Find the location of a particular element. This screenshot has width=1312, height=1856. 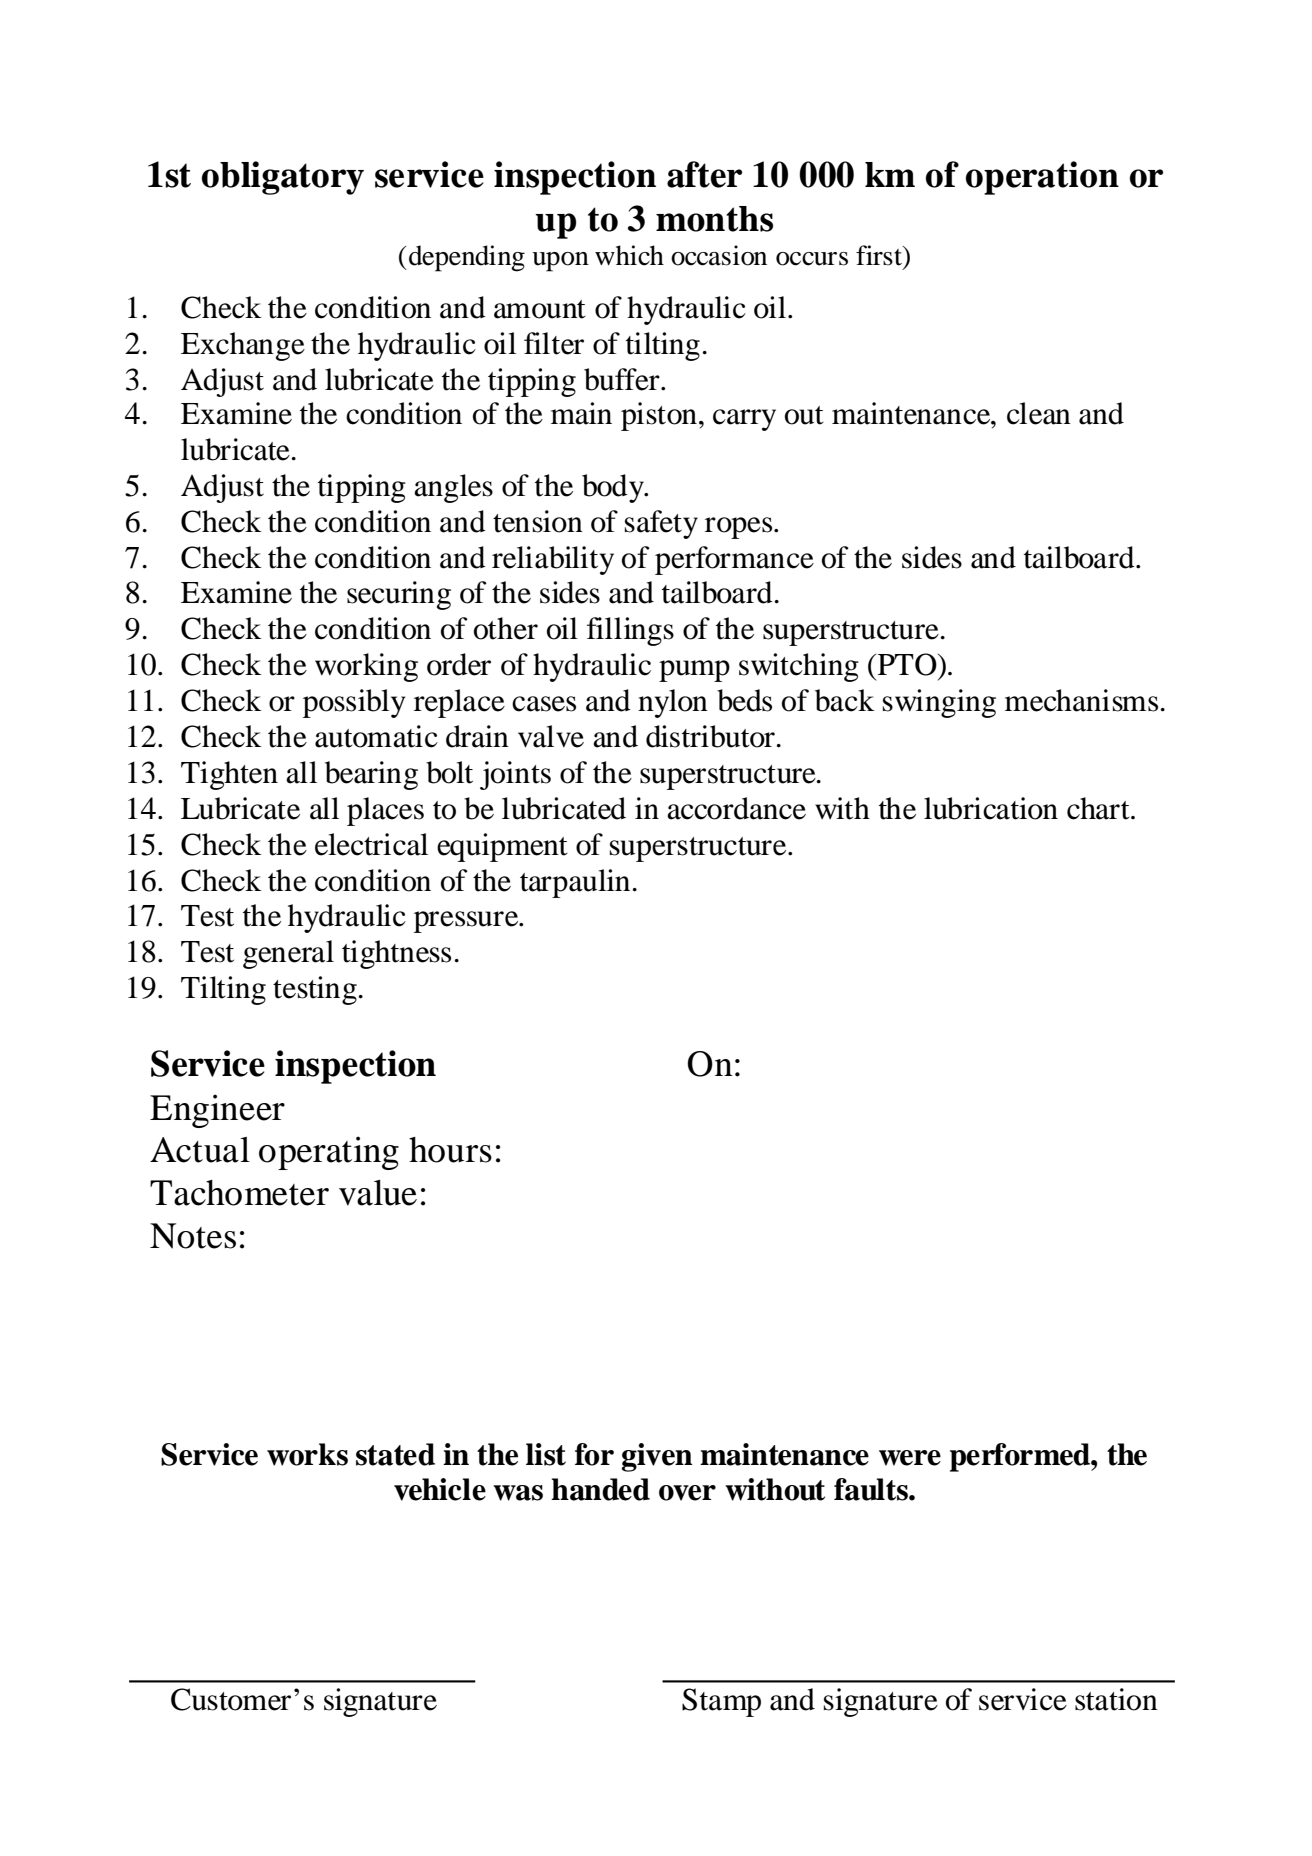

securing is located at coordinates (399, 595).
